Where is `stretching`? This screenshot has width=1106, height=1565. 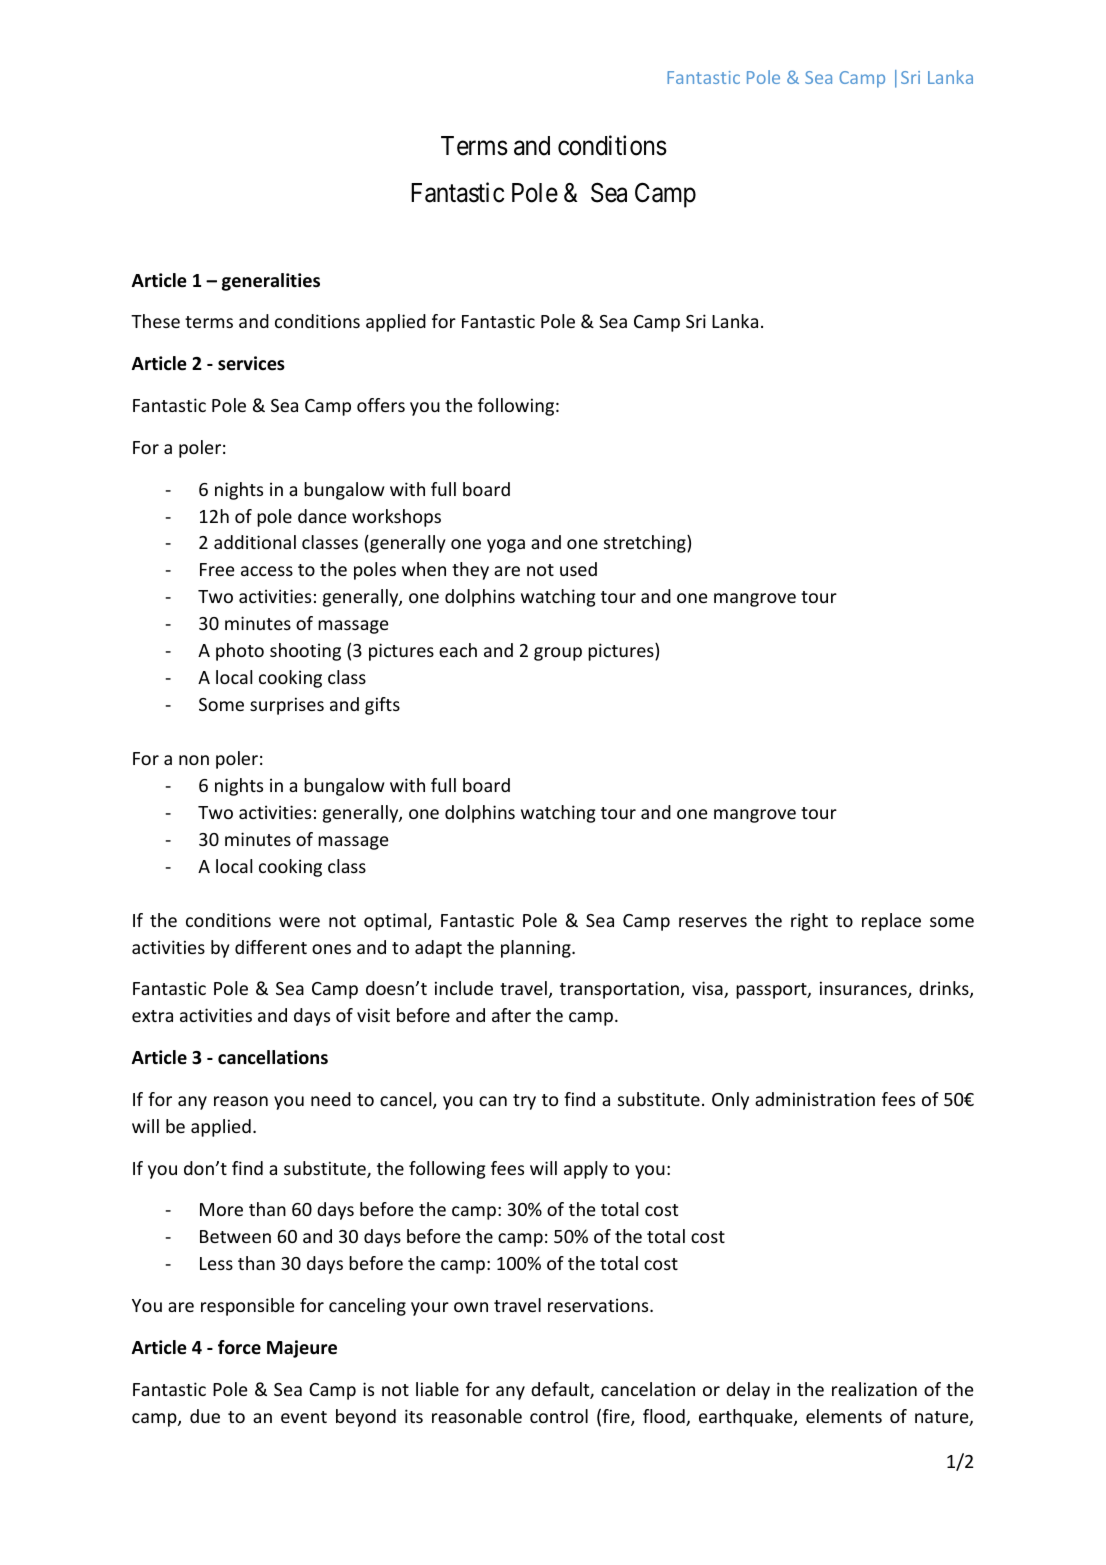 stretching is located at coordinates (646, 544).
